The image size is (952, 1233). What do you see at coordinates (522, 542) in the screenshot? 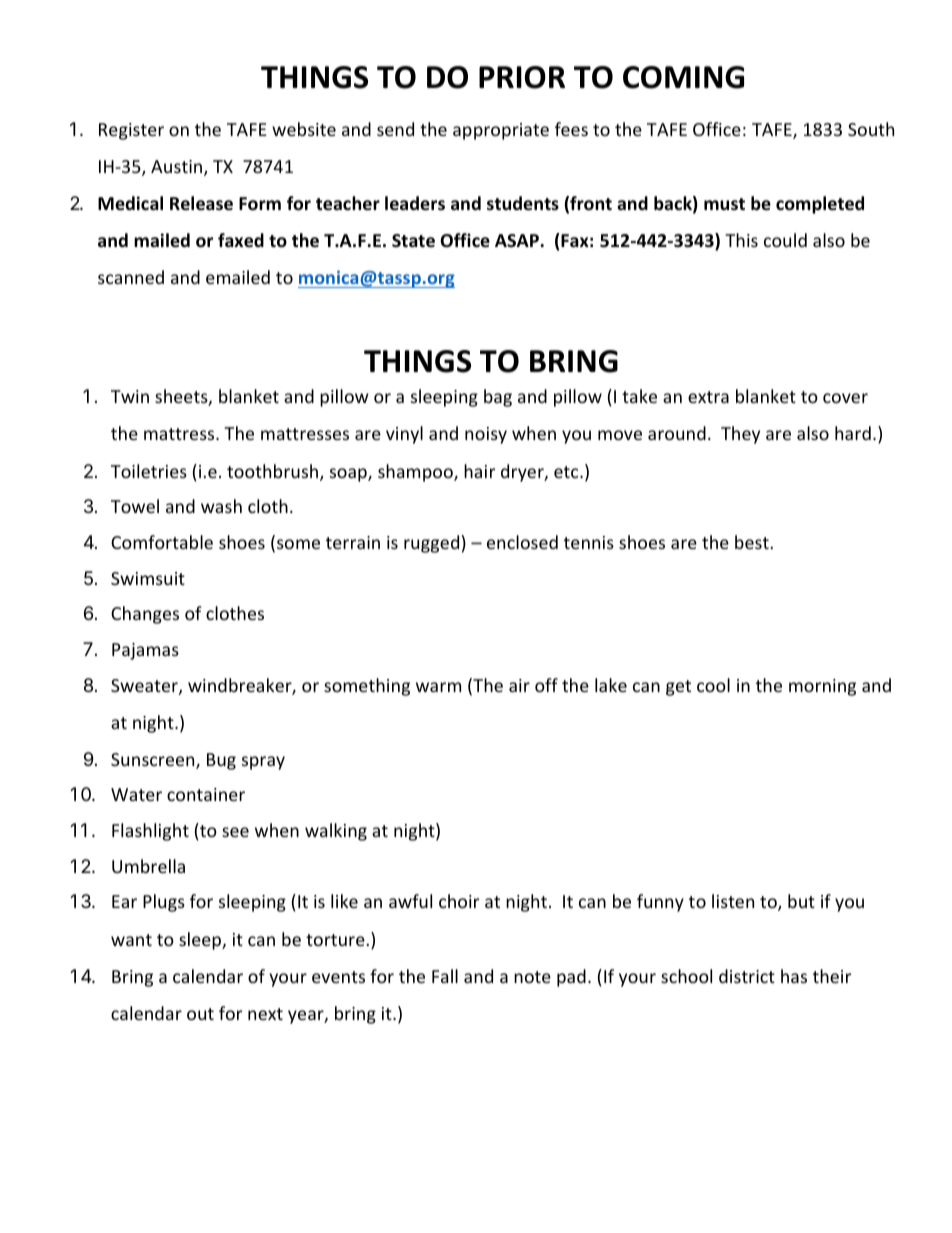
I see `enclosed` at bounding box center [522, 542].
